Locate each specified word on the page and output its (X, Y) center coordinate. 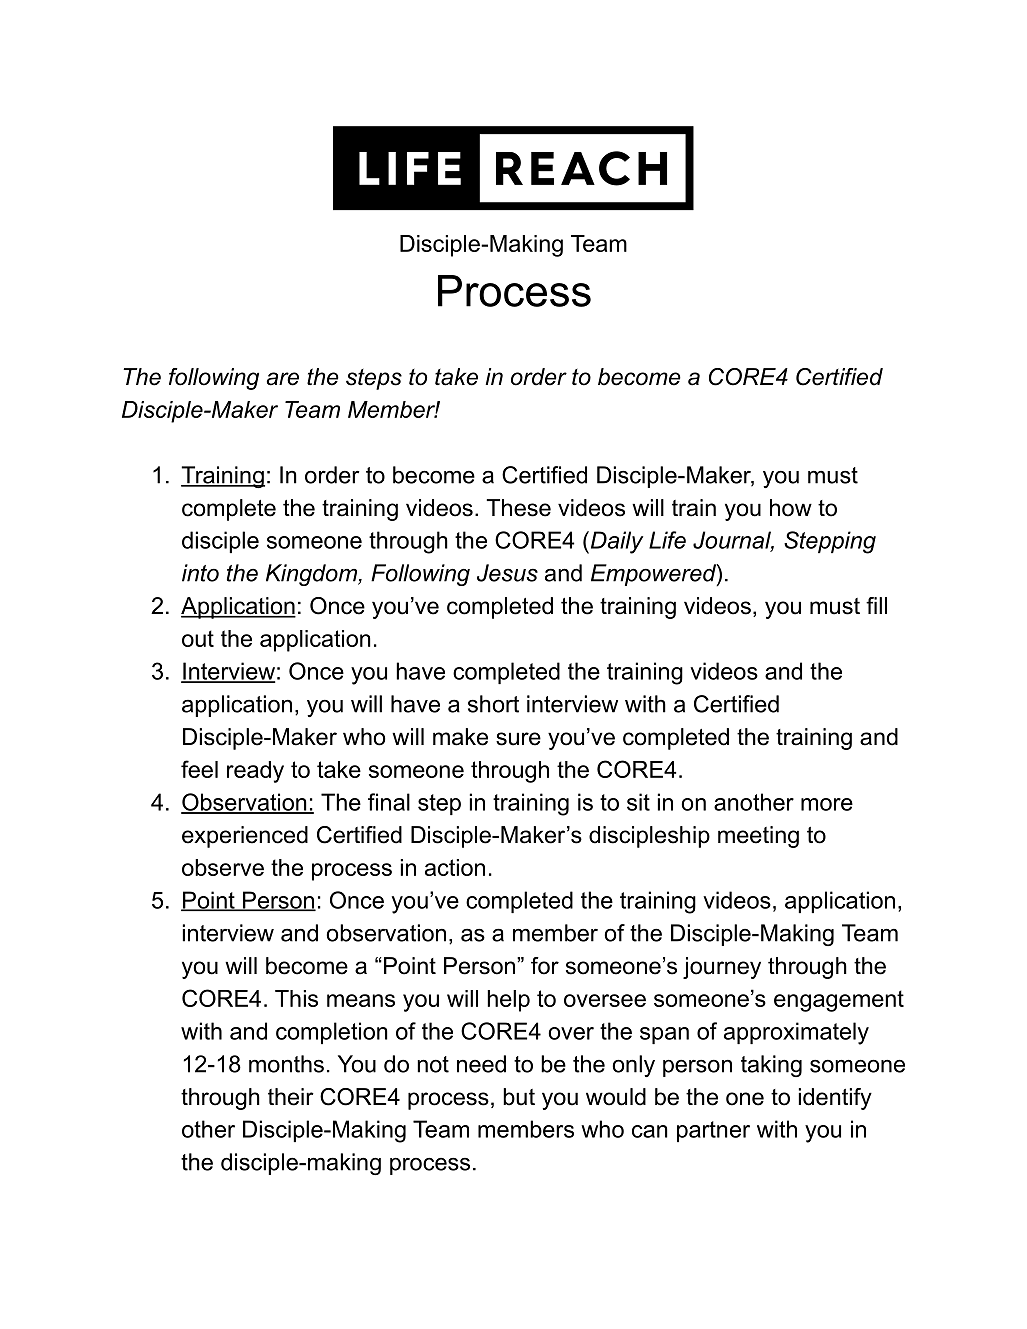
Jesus (507, 573)
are (283, 379)
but (519, 1097)
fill (876, 605)
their (291, 1097)
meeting (758, 837)
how (791, 508)
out (198, 638)
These (518, 508)
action (455, 867)
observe (223, 867)
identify (835, 1099)
